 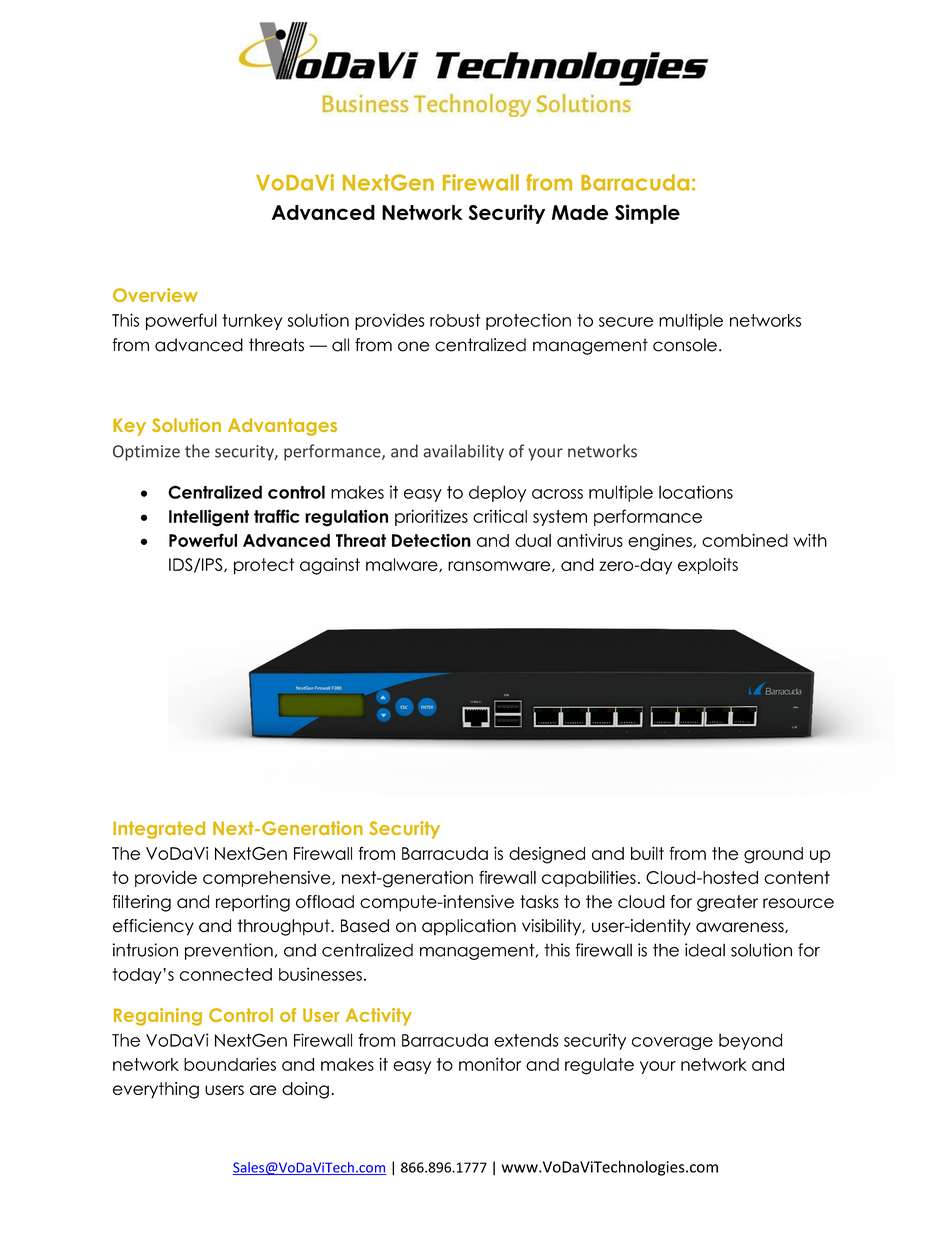 I want to click on ransomware, so click(x=500, y=566).
